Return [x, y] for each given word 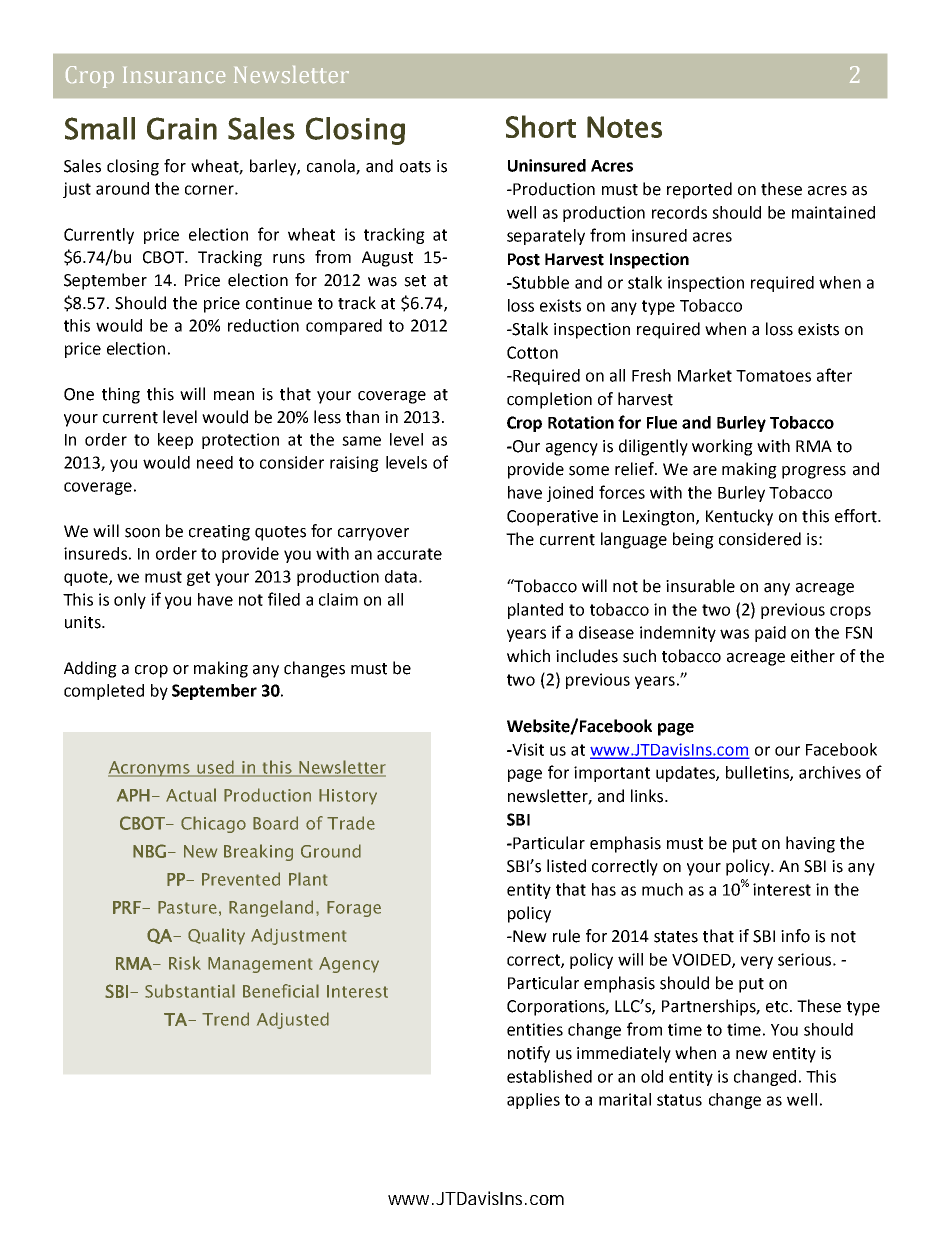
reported [699, 190]
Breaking [258, 852]
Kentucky [739, 517]
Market [705, 375]
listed [566, 866]
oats [415, 167]
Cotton [532, 352]
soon [142, 533]
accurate [409, 554]
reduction [263, 325]
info [795, 936]
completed [104, 692]
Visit [527, 749]
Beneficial [281, 991]
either [813, 656]
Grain [182, 128]
